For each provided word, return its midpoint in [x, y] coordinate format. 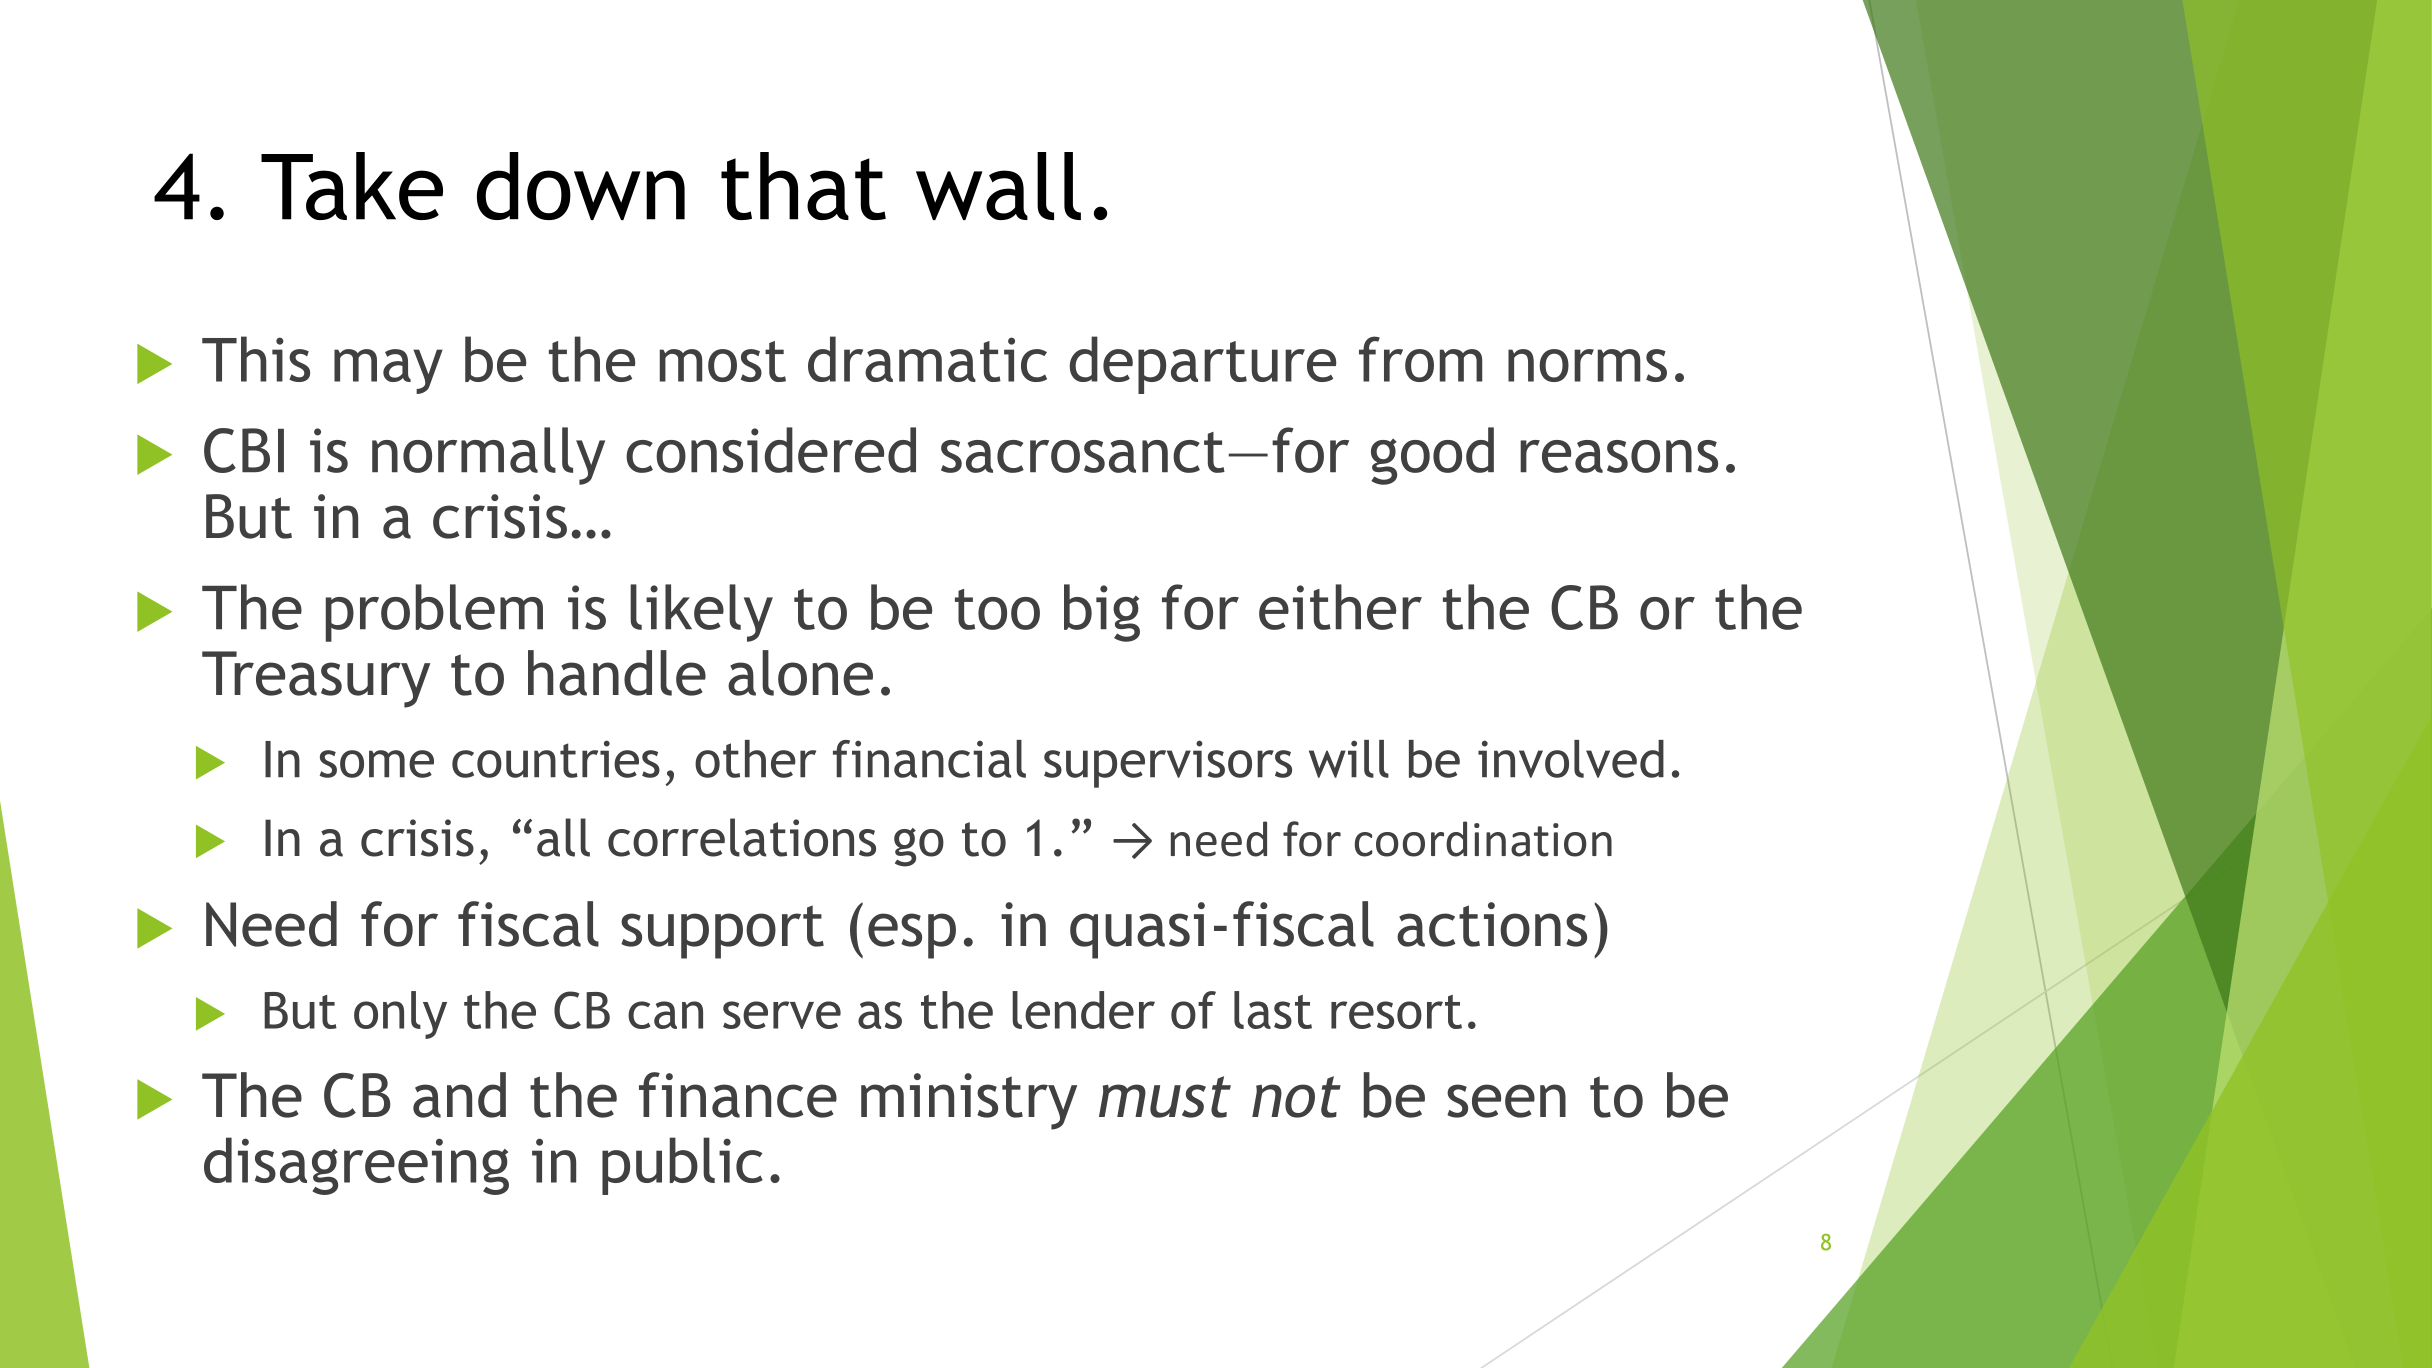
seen [1506, 1101]
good [1432, 456]
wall [998, 186]
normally [488, 456]
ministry [969, 1101]
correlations [742, 837]
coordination [1483, 839]
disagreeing [356, 1166]
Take [352, 186]
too [997, 609]
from [1420, 359]
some [377, 764]
